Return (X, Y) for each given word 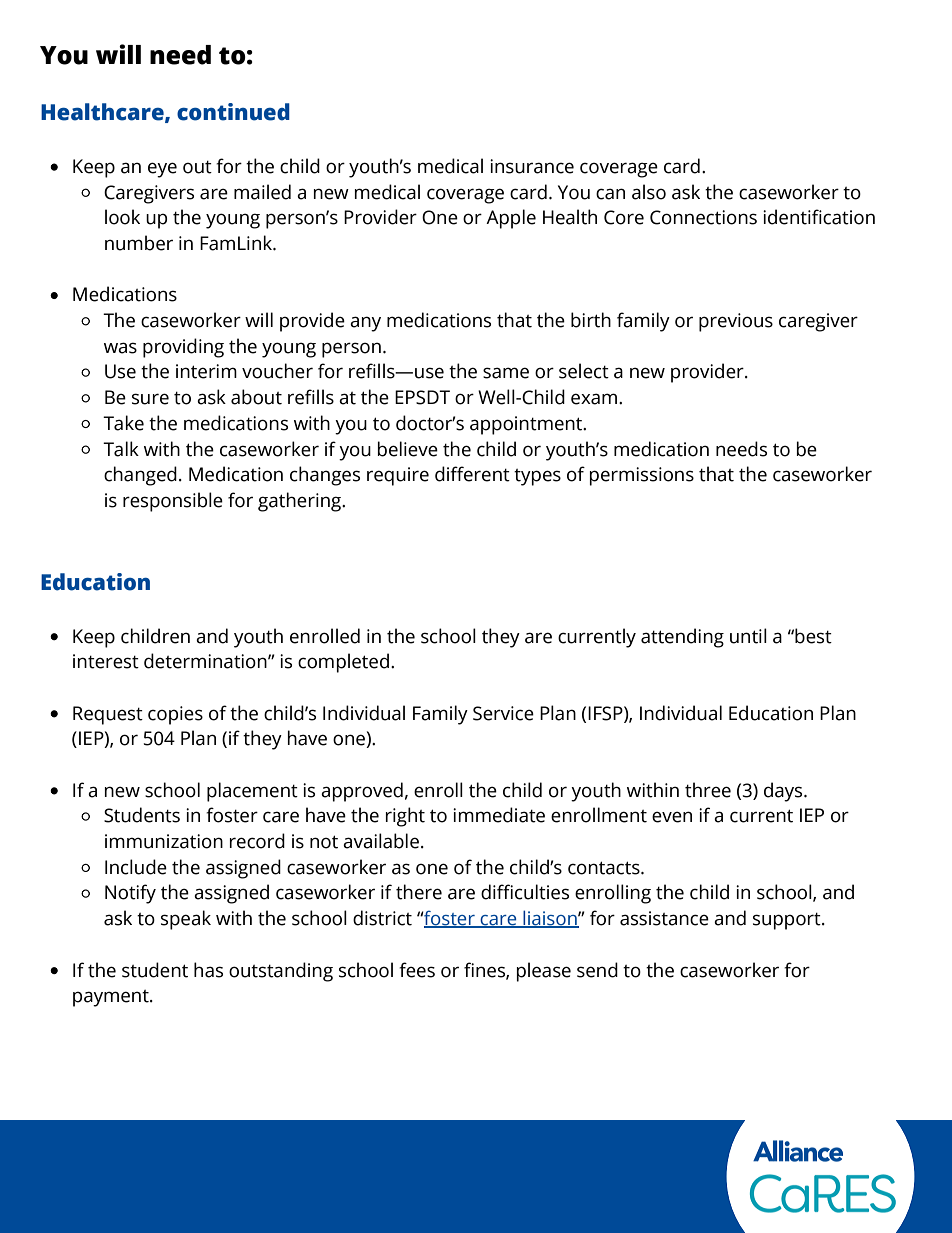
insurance (532, 166)
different (472, 474)
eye (162, 170)
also (649, 192)
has (208, 970)
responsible (173, 502)
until (748, 636)
